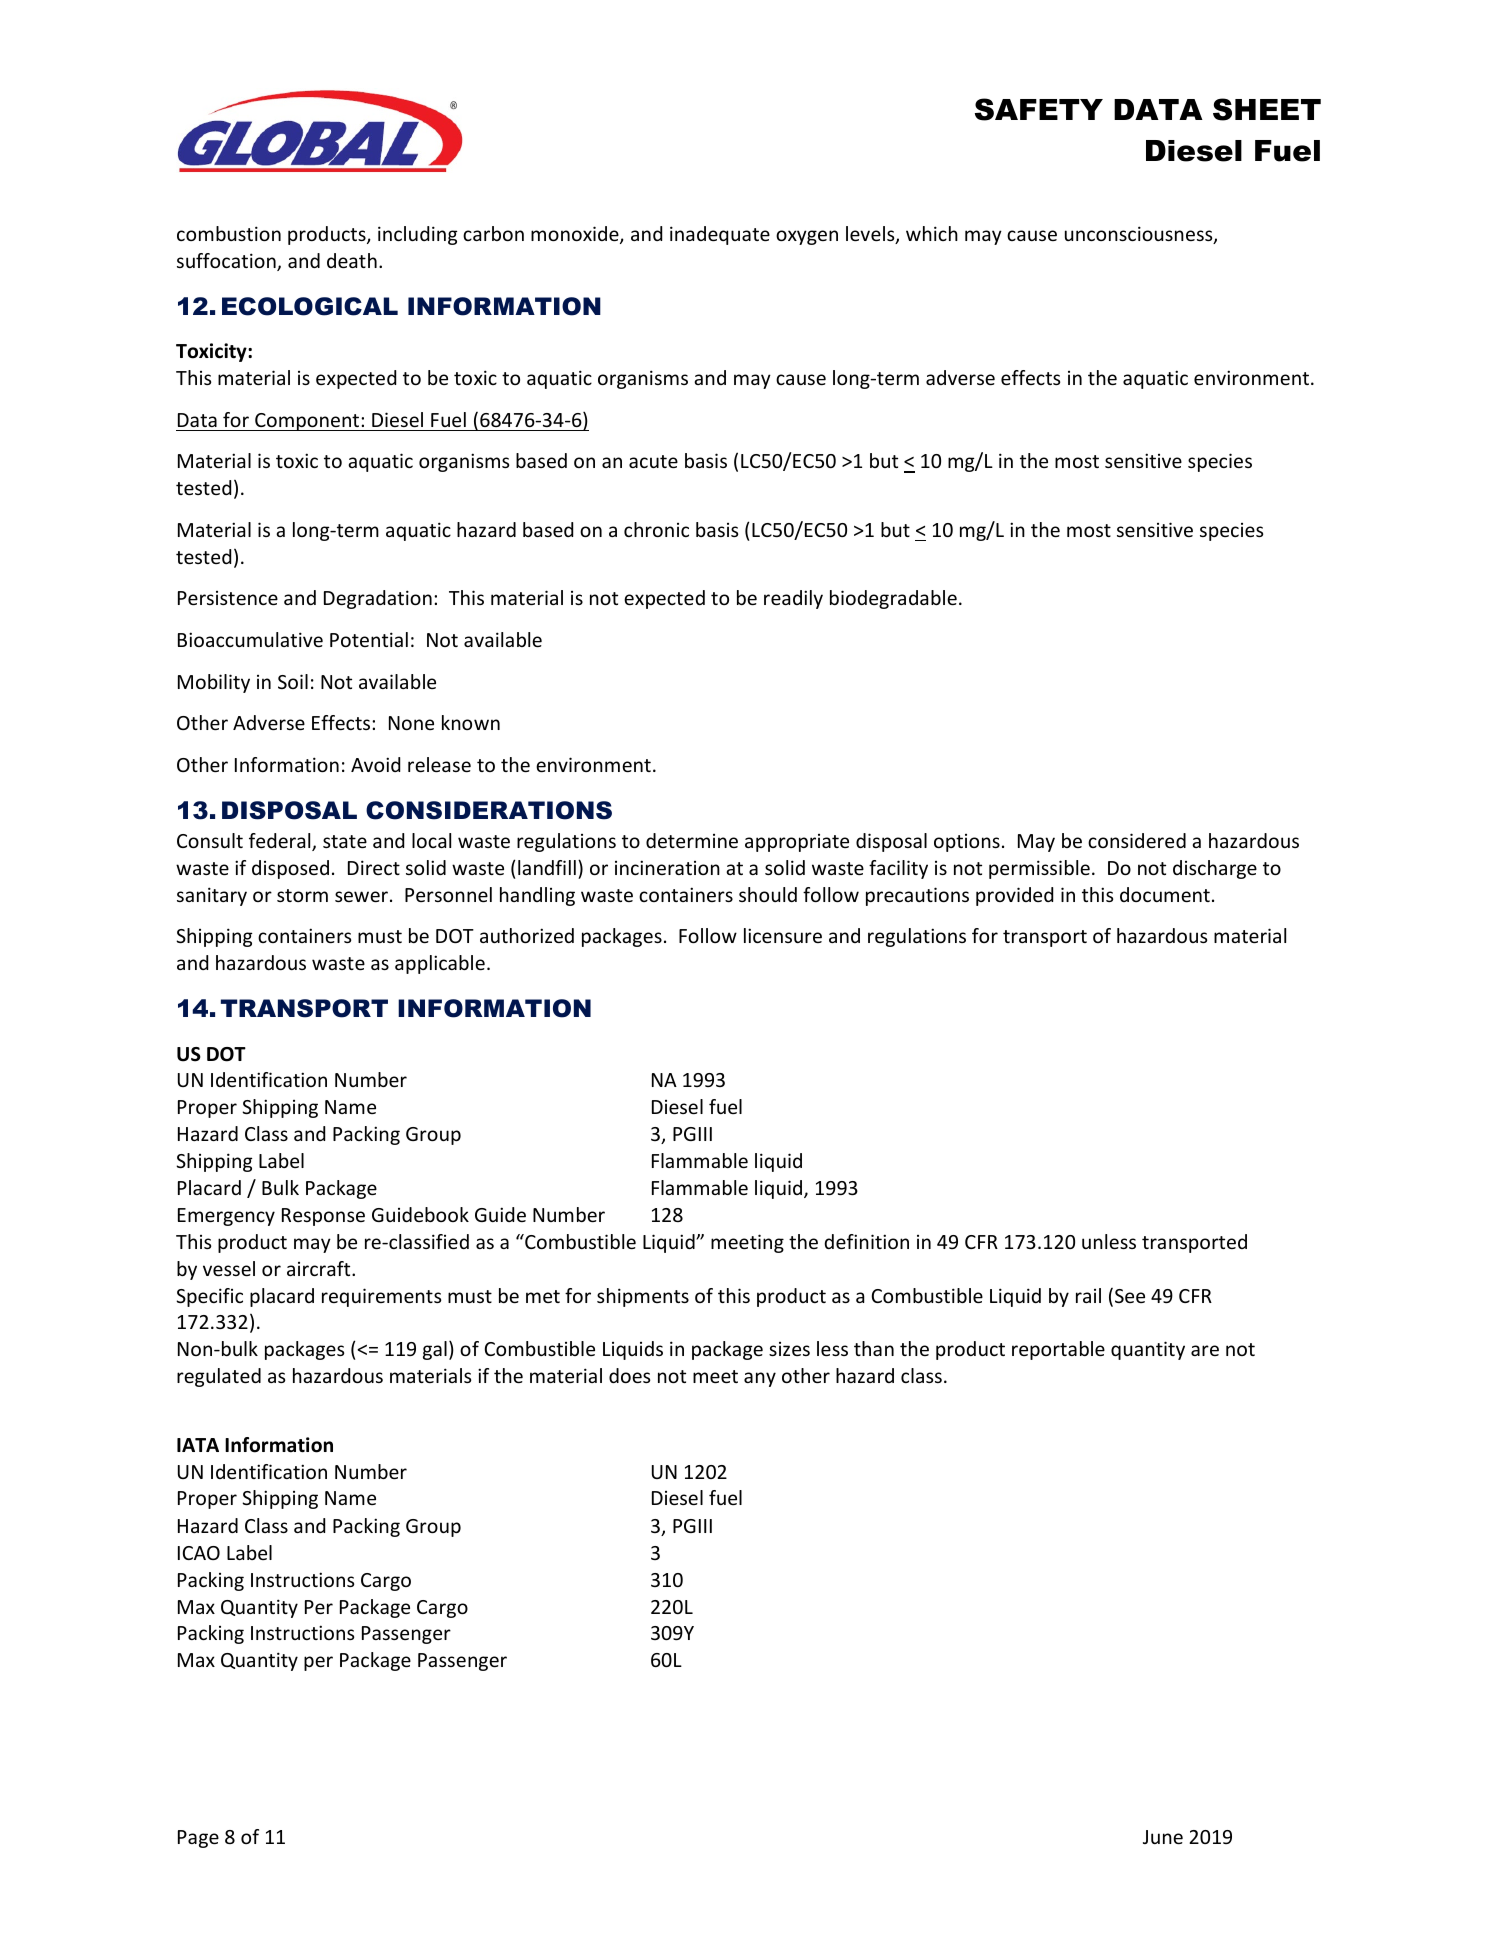 This page has width=1498, height=1938. What do you see at coordinates (1039, 109) in the page?
I see `SAFETY` at bounding box center [1039, 109].
